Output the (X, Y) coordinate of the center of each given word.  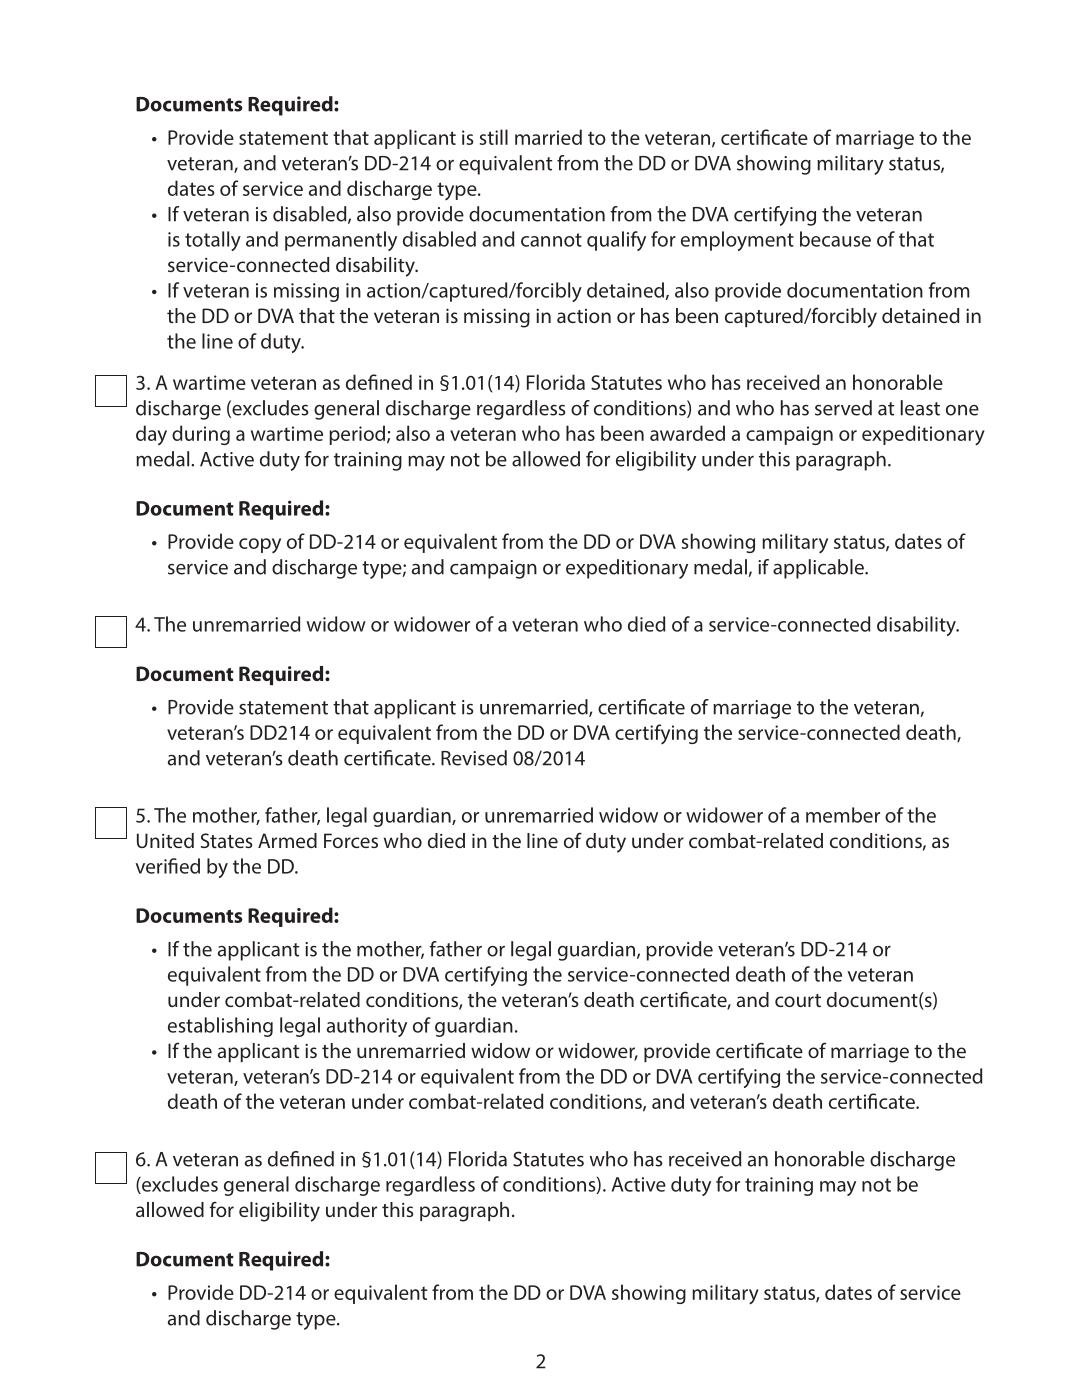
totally (213, 241)
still (494, 137)
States (226, 840)
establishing (220, 1027)
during (201, 435)
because (835, 239)
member (843, 815)
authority (367, 1027)
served (843, 408)
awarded (687, 433)
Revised (474, 758)
